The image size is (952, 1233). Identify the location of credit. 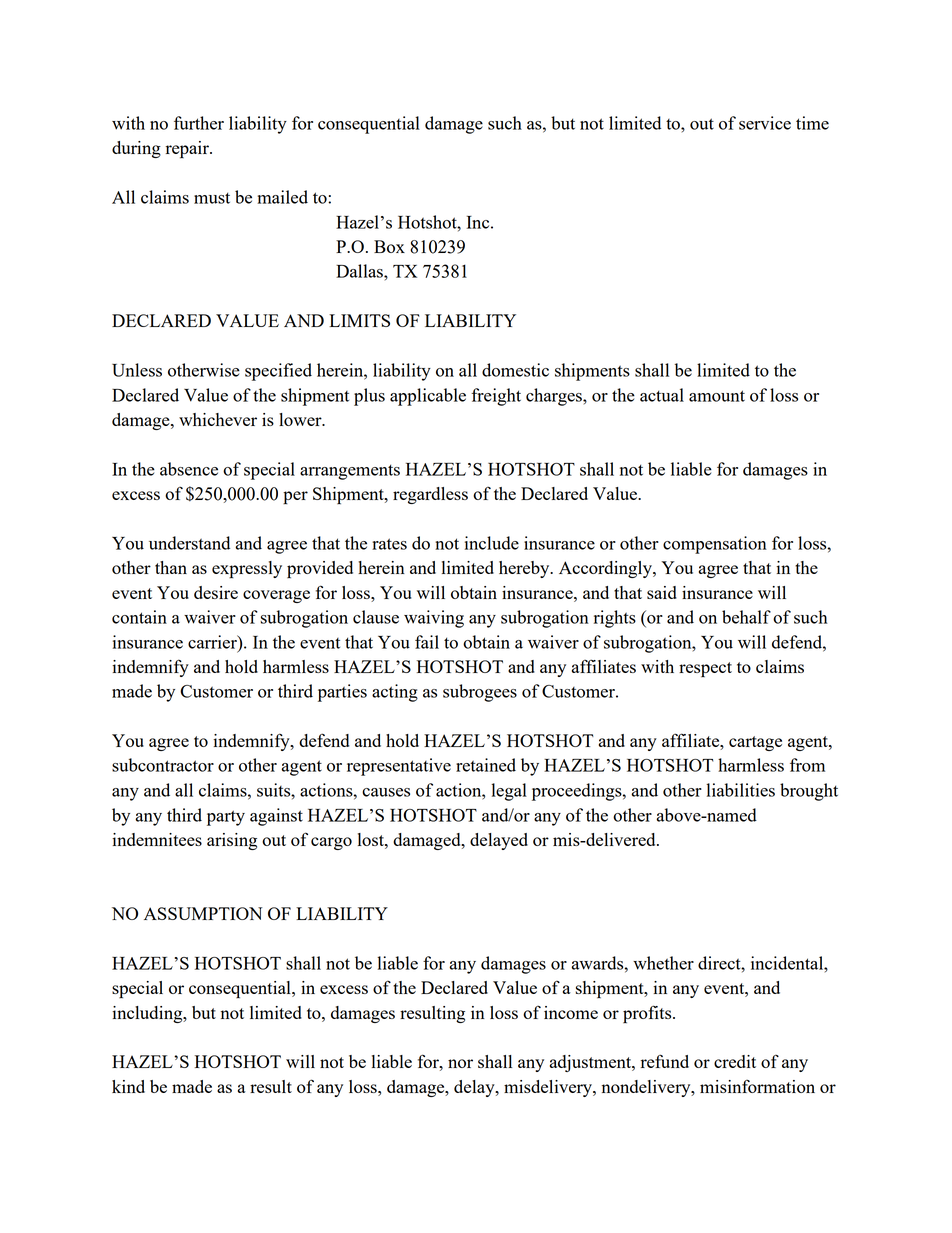
(735, 1061).
